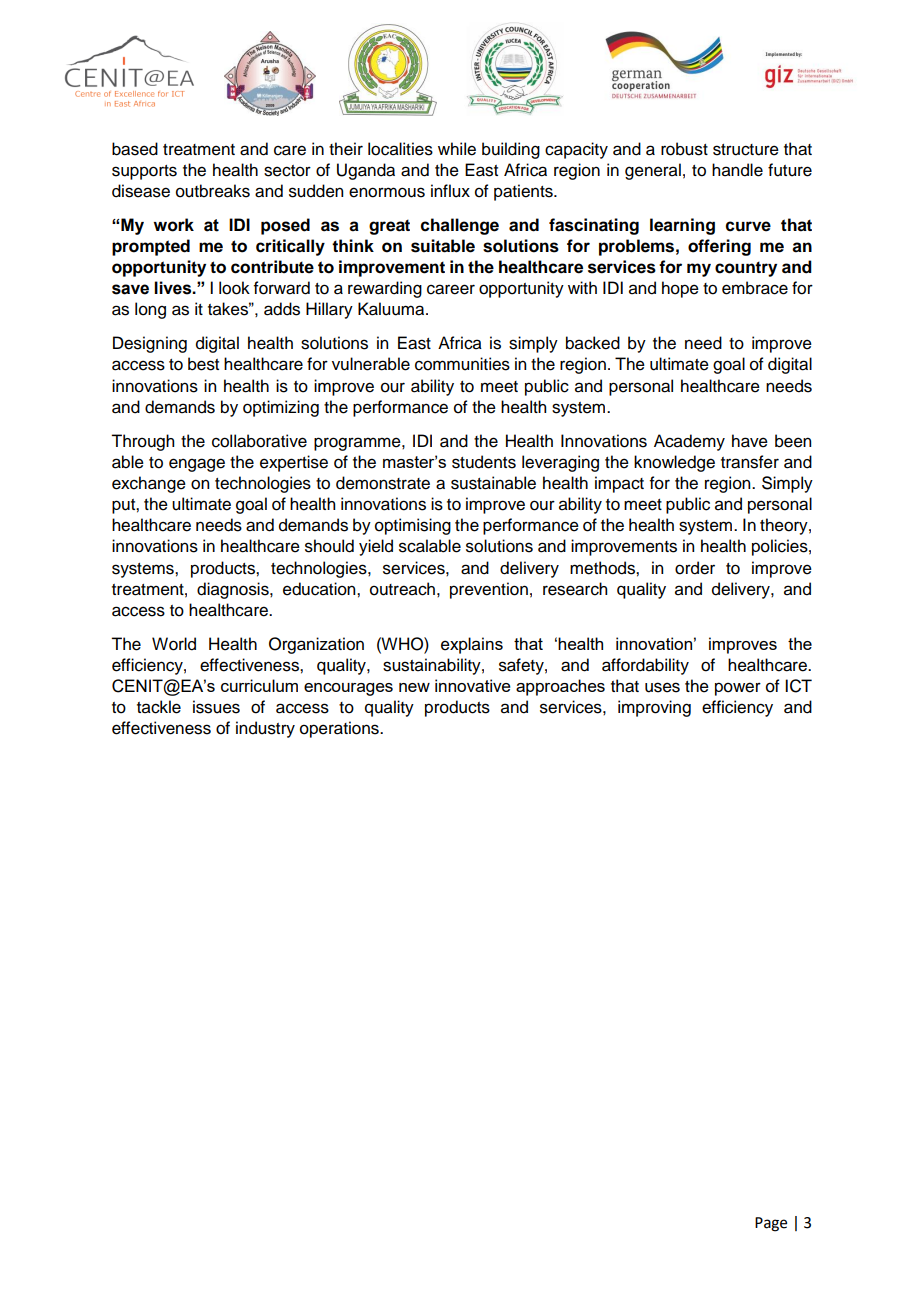  Describe the element at coordinates (197, 465) in the screenshot. I see `engage` at that location.
